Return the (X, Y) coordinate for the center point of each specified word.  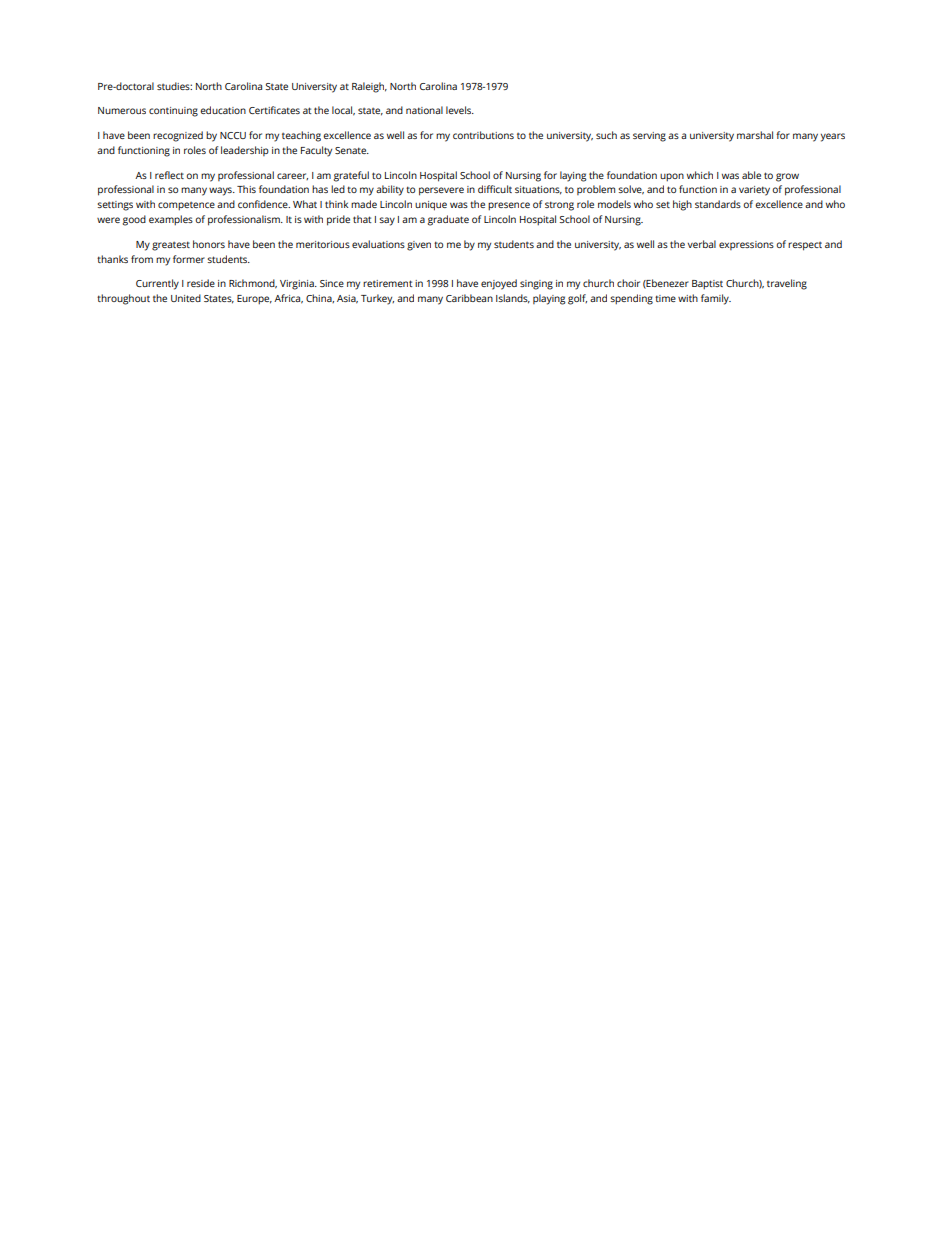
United (186, 298)
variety (754, 191)
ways (221, 191)
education (223, 110)
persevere (441, 191)
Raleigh (369, 87)
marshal (755, 135)
